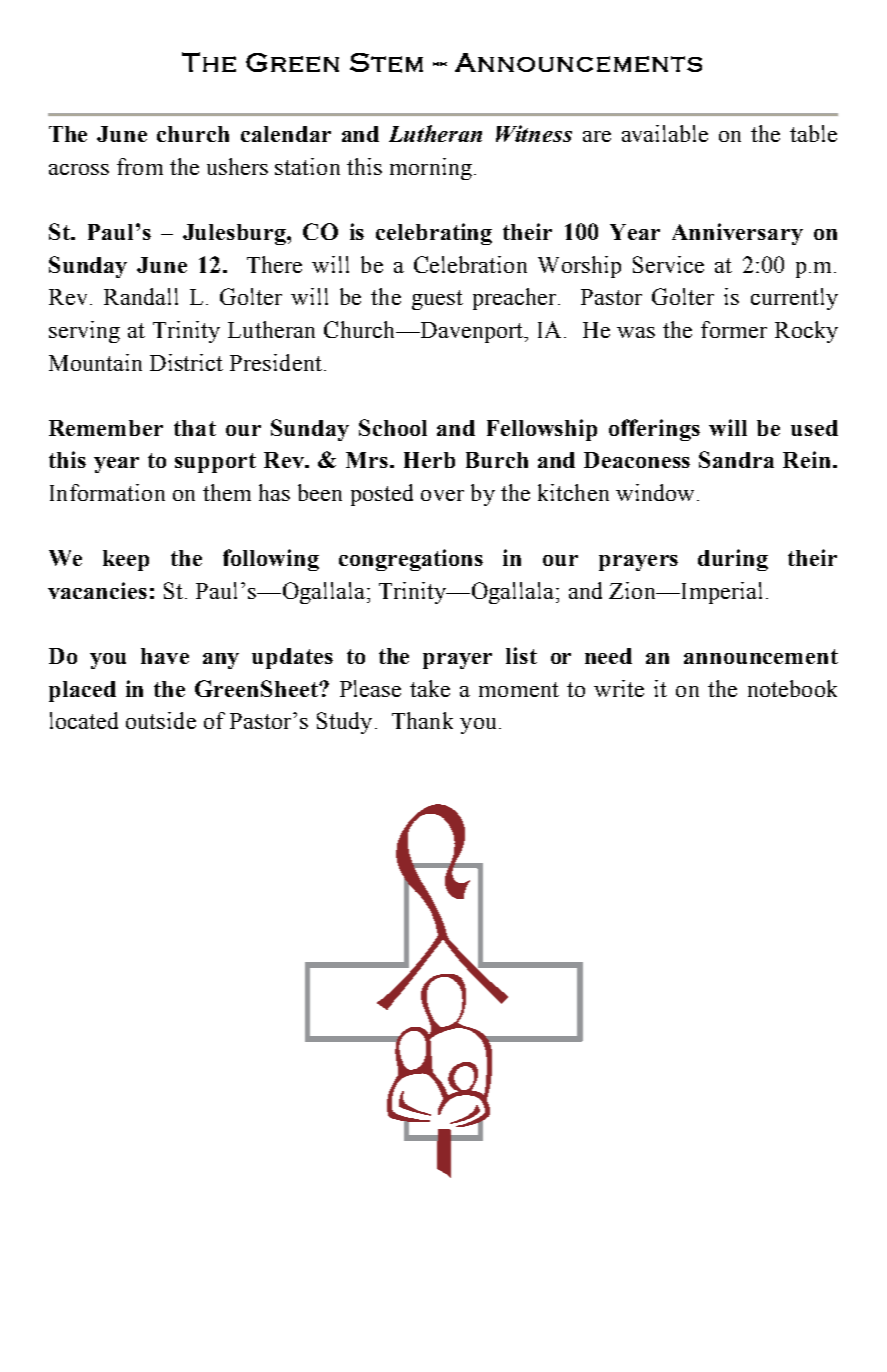 The width and height of the image is (887, 1372). I want to click on School, so click(393, 427).
